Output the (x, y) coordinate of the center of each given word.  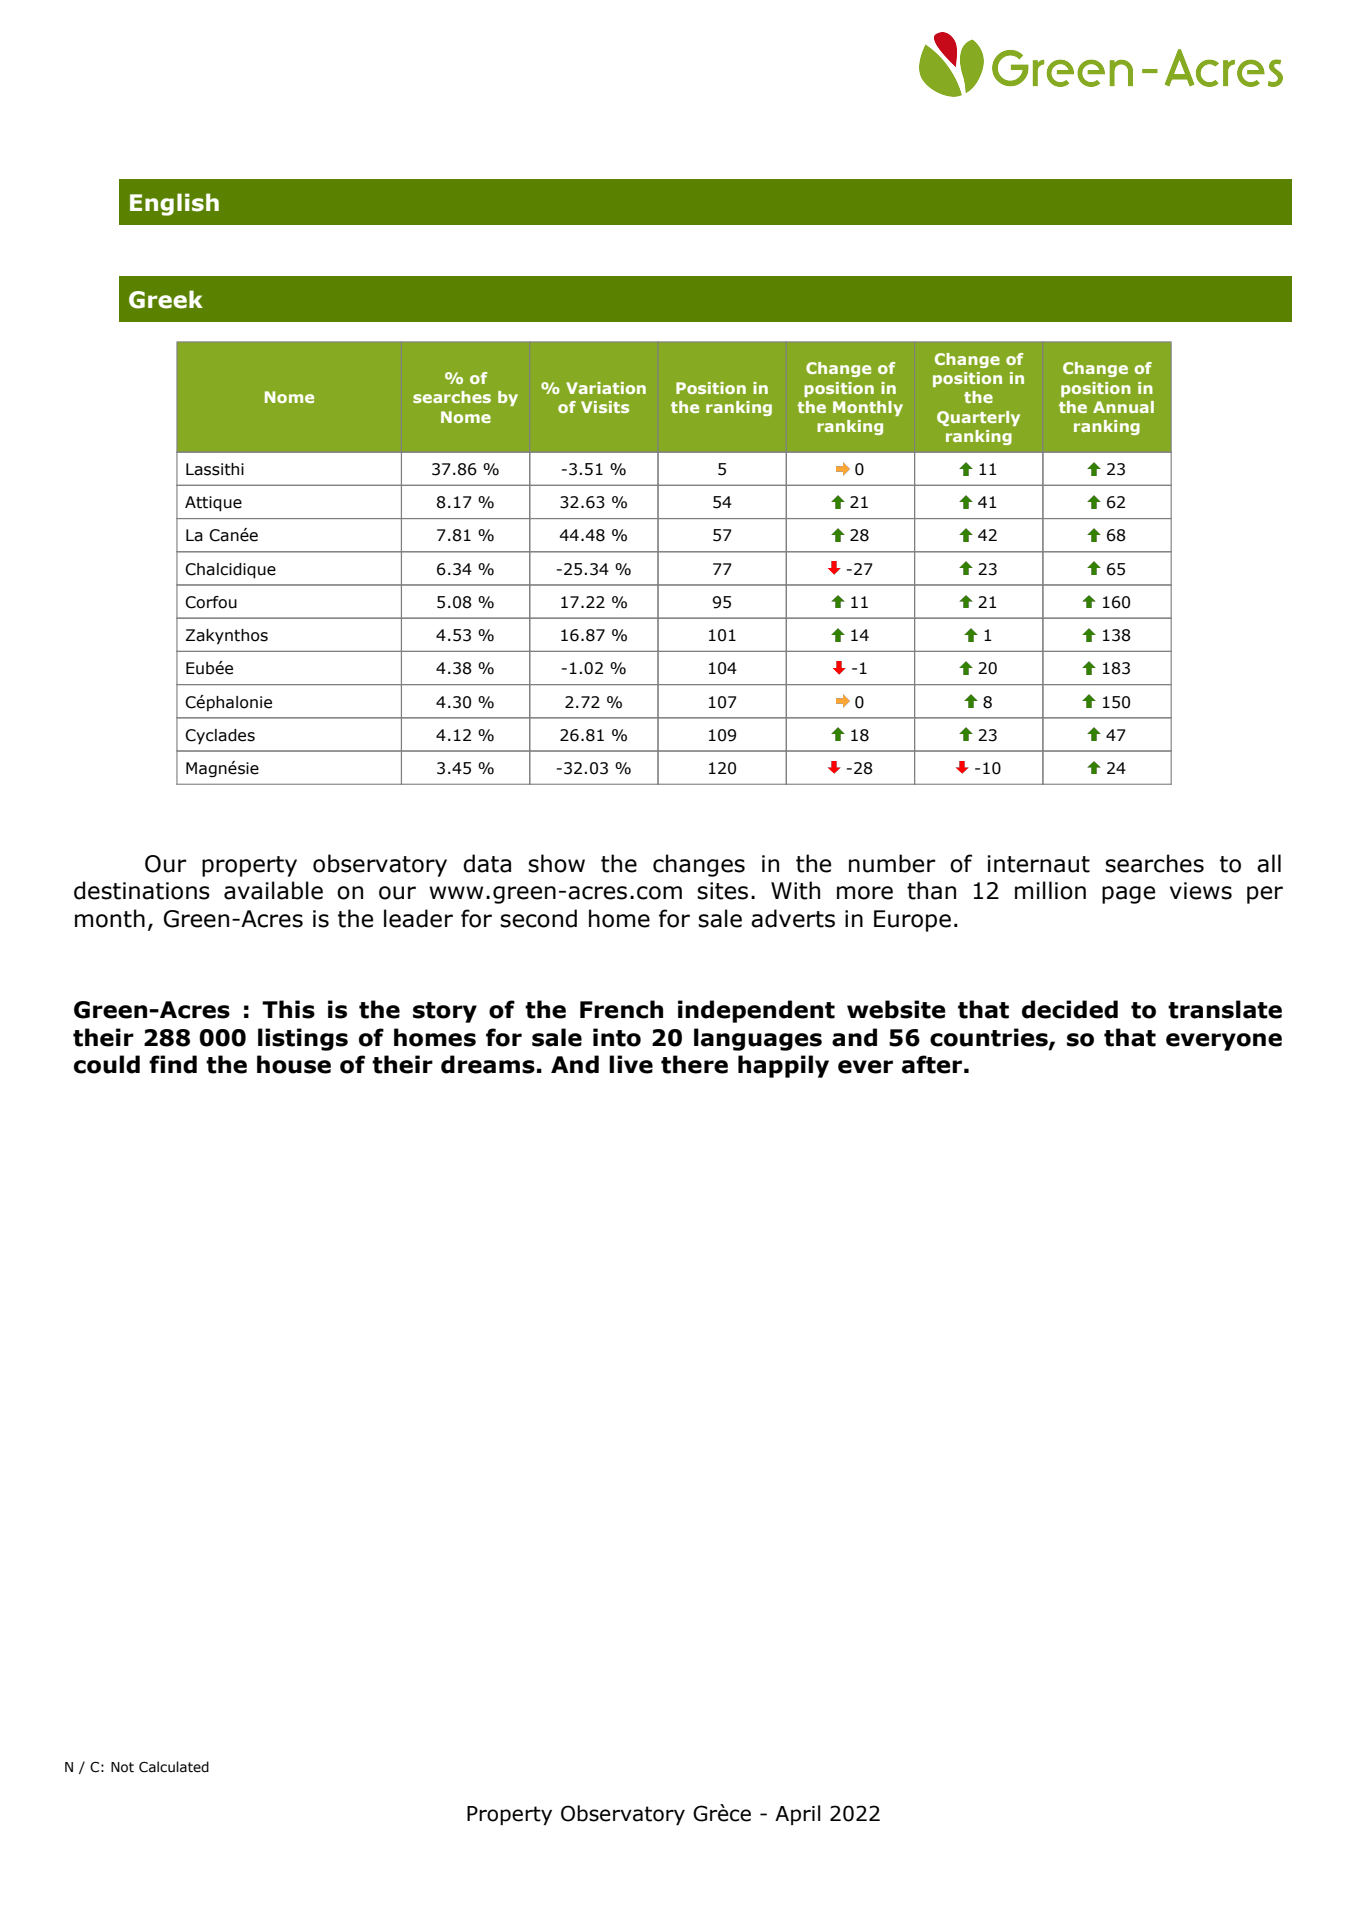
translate (1225, 1009)
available (273, 890)
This (288, 1009)
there (694, 1064)
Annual (1123, 407)
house (294, 1064)
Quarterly (978, 418)
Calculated (174, 1767)
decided (1070, 1009)
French (621, 1009)
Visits (605, 407)
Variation (606, 388)
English (174, 204)
